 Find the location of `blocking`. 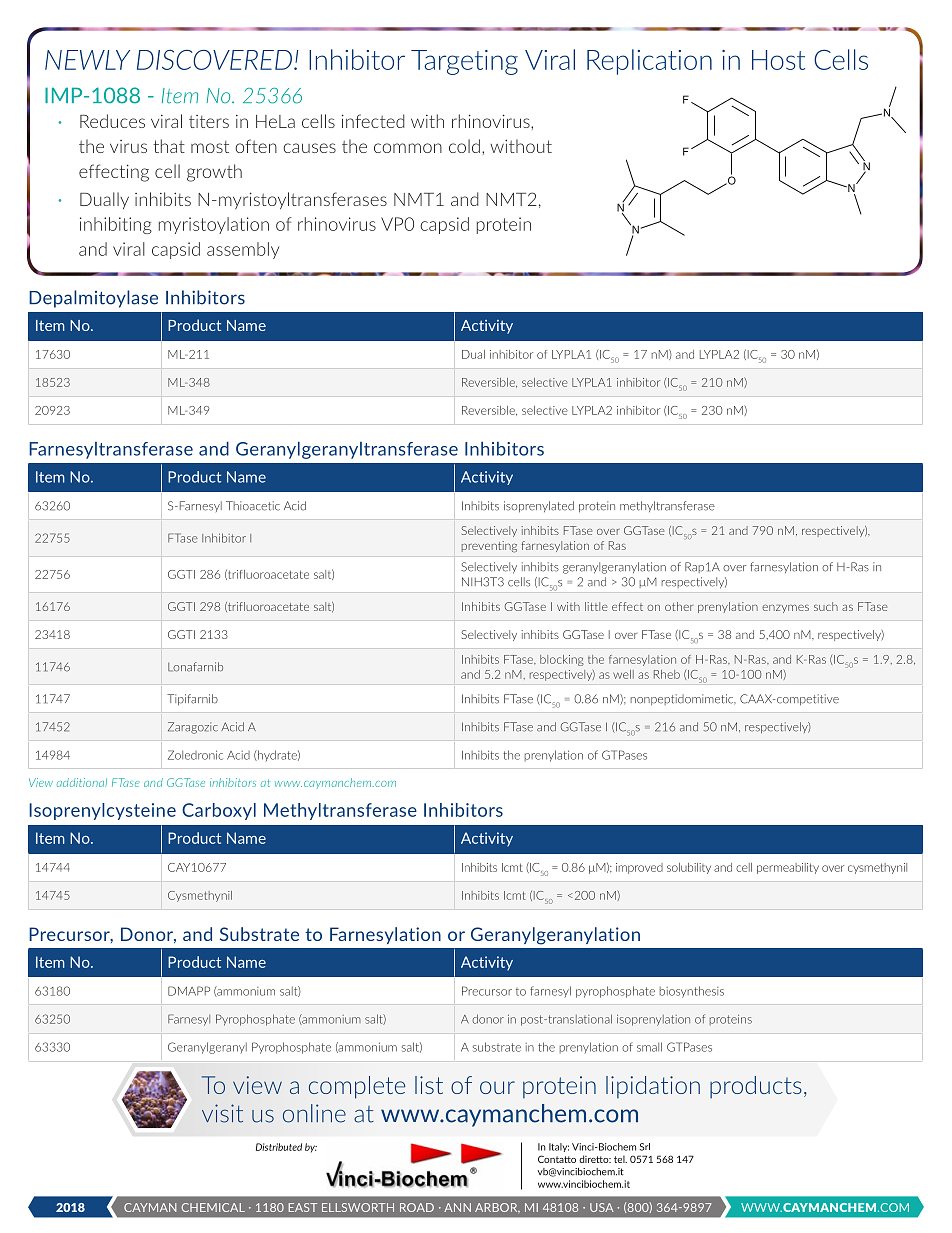

blocking is located at coordinates (562, 660).
